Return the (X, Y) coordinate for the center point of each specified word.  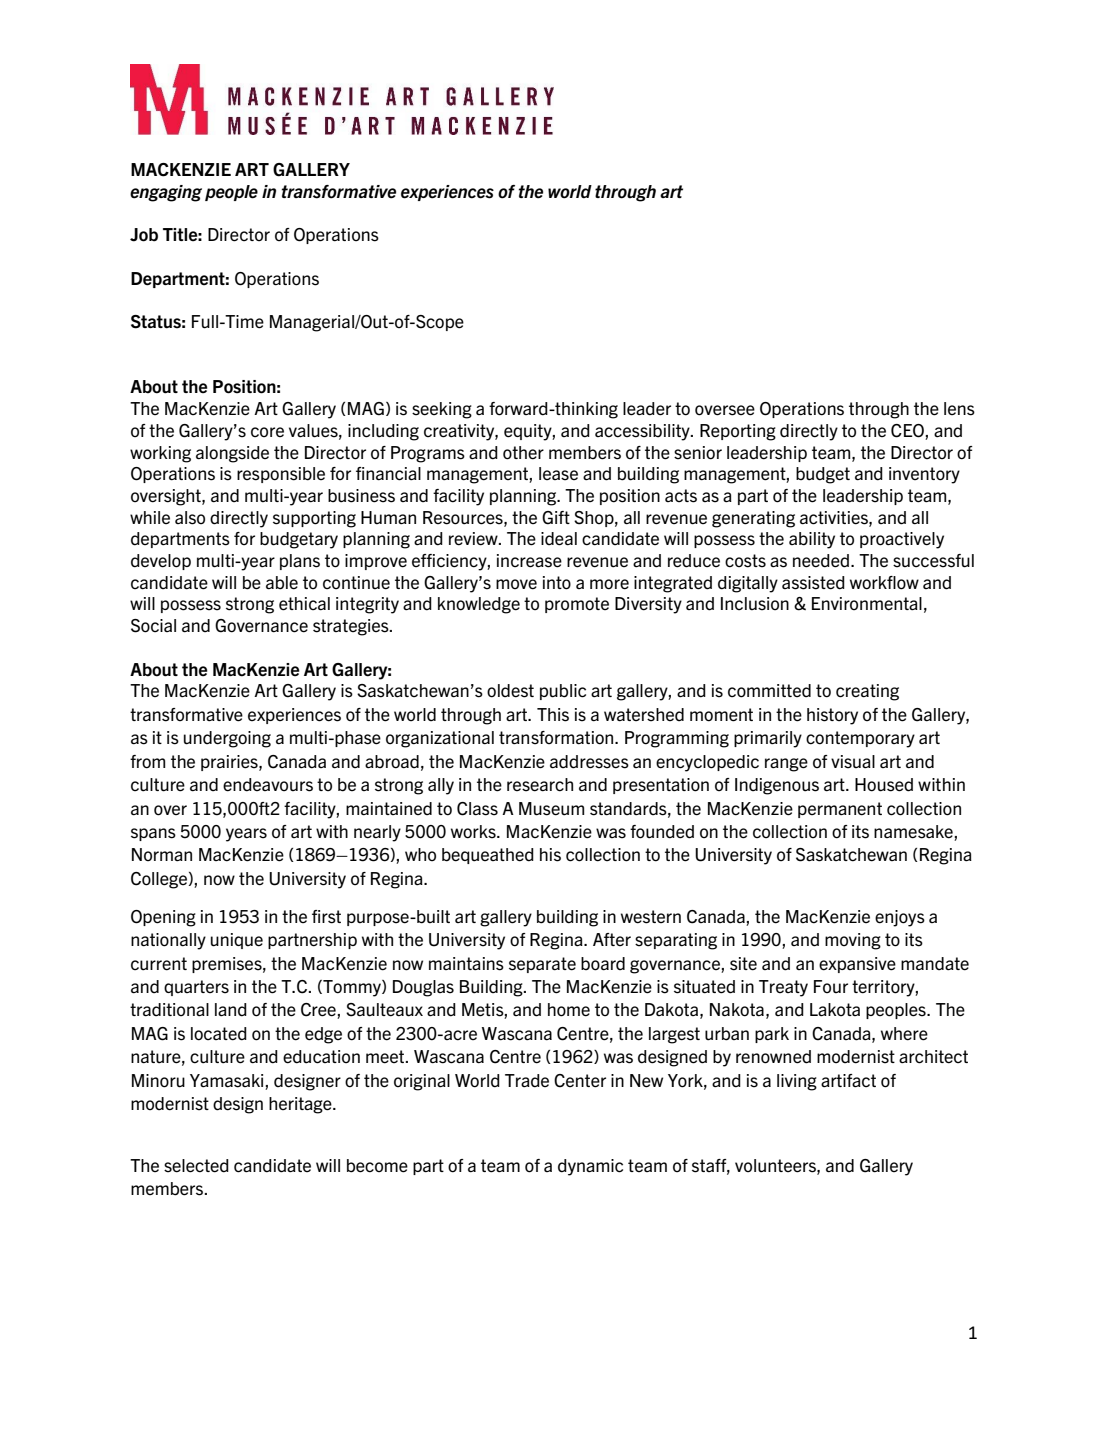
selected (196, 1166)
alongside (232, 454)
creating (867, 692)
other (523, 453)
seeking (442, 410)
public (563, 692)
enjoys (900, 918)
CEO (908, 432)
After (612, 939)
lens (959, 409)
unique (237, 941)
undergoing (227, 739)
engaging (166, 193)
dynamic (590, 1167)
